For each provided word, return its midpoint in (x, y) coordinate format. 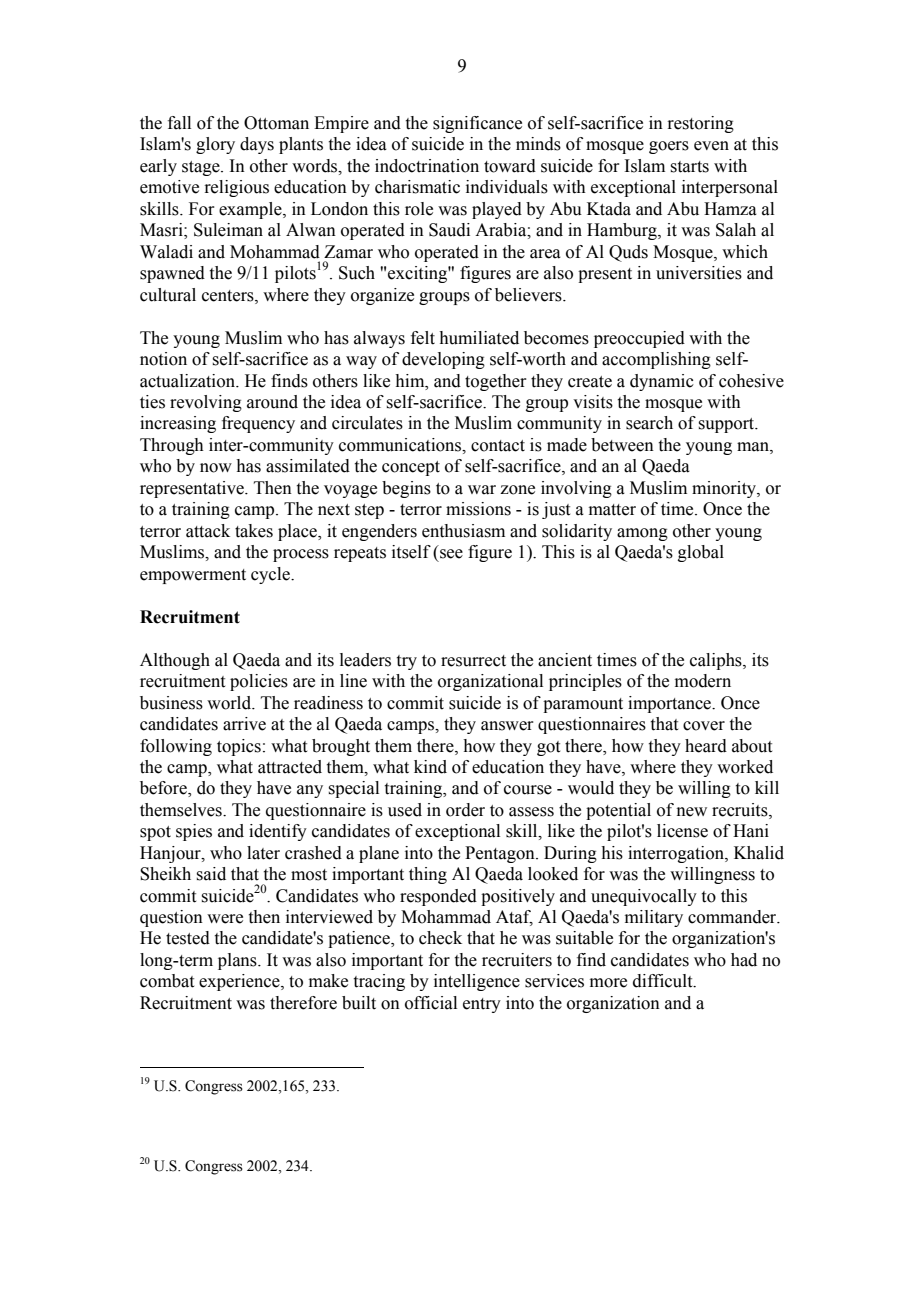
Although (175, 661)
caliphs (717, 661)
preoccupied (639, 339)
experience (240, 982)
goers (669, 147)
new (692, 812)
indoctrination (427, 166)
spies (194, 832)
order (465, 810)
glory (215, 145)
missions (478, 509)
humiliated (479, 338)
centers (229, 296)
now (216, 468)
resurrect (473, 661)
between (622, 445)
